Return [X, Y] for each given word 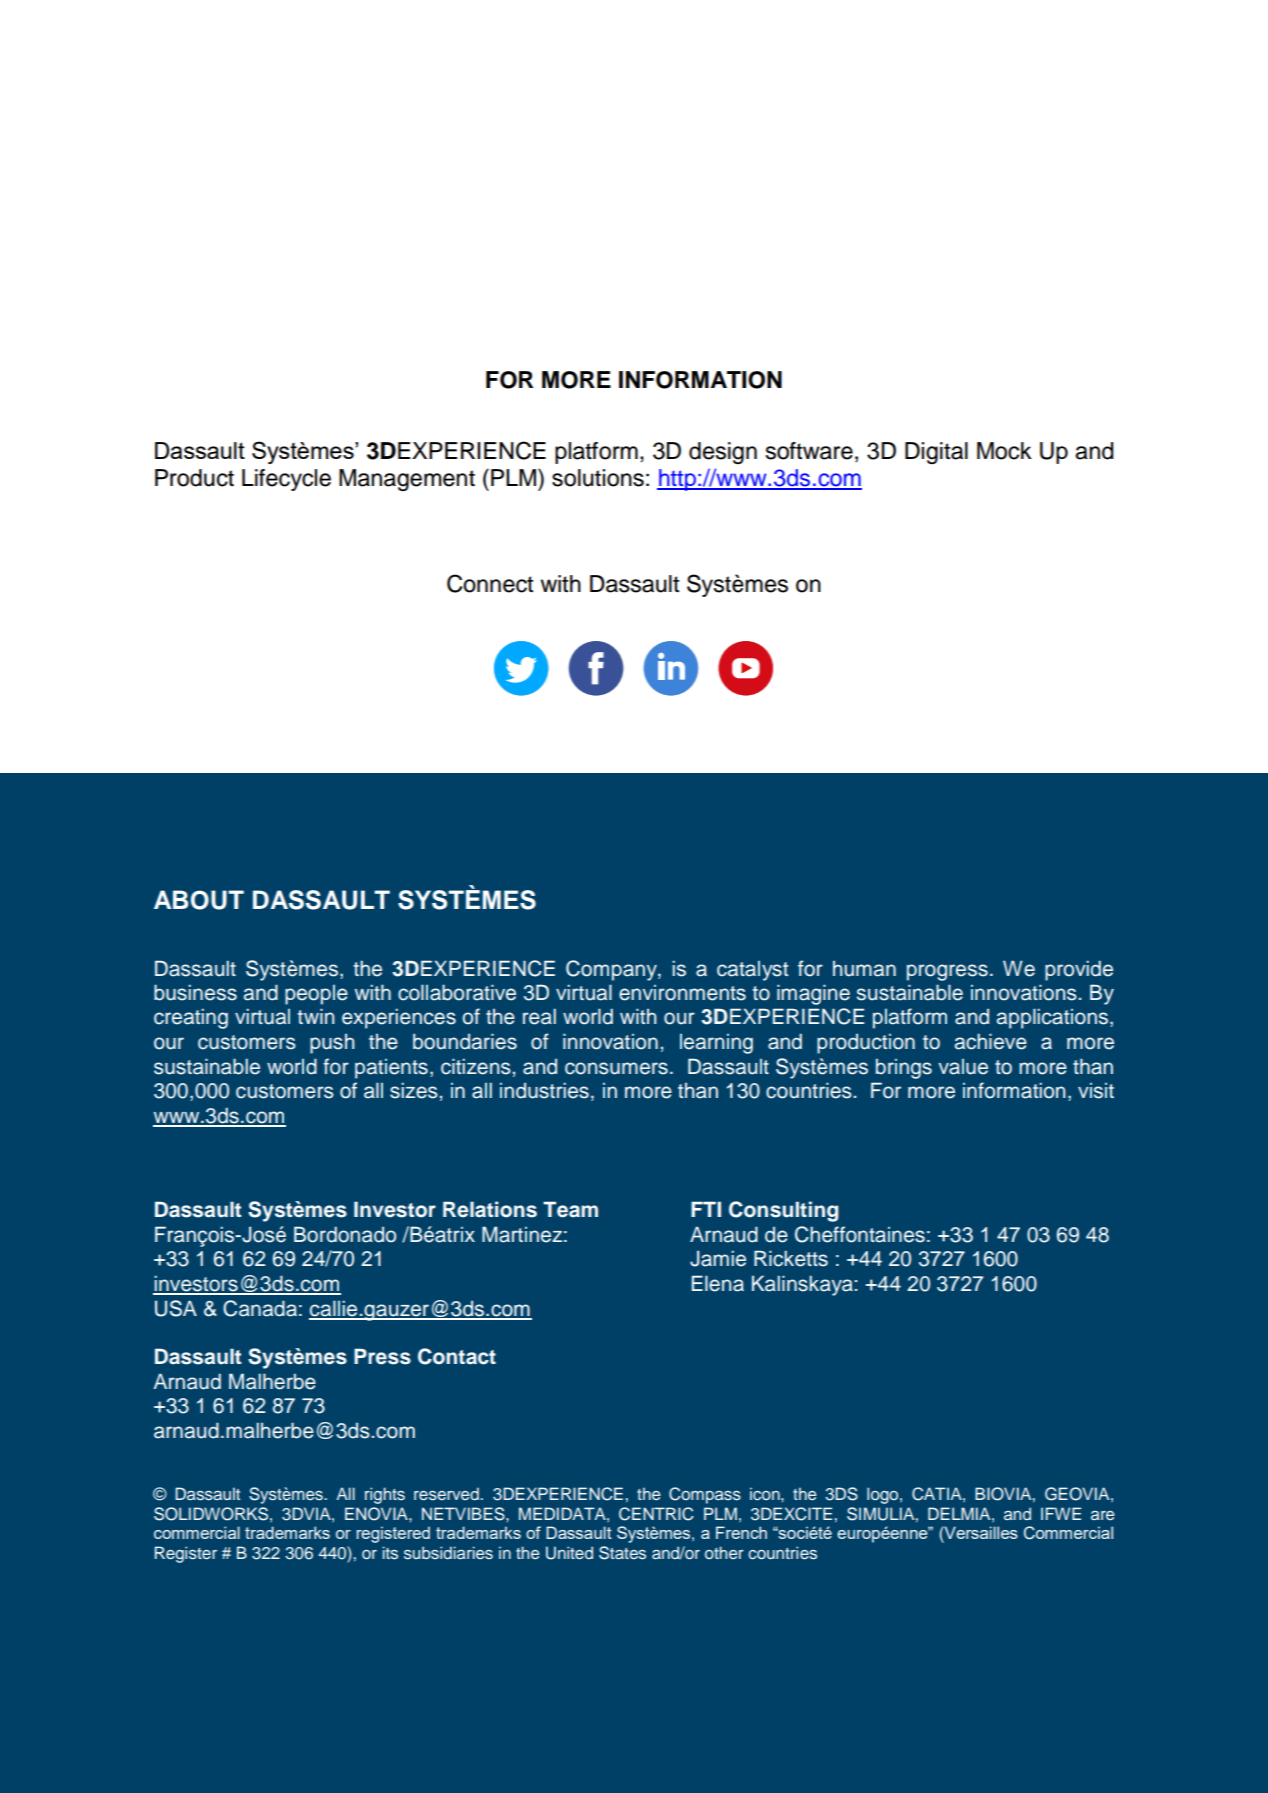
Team [570, 1209]
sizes [414, 1090]
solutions [598, 478]
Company [612, 970]
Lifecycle [286, 480]
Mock [1004, 451]
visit [1096, 1091]
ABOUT [199, 900]
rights [385, 1495]
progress [947, 972]
